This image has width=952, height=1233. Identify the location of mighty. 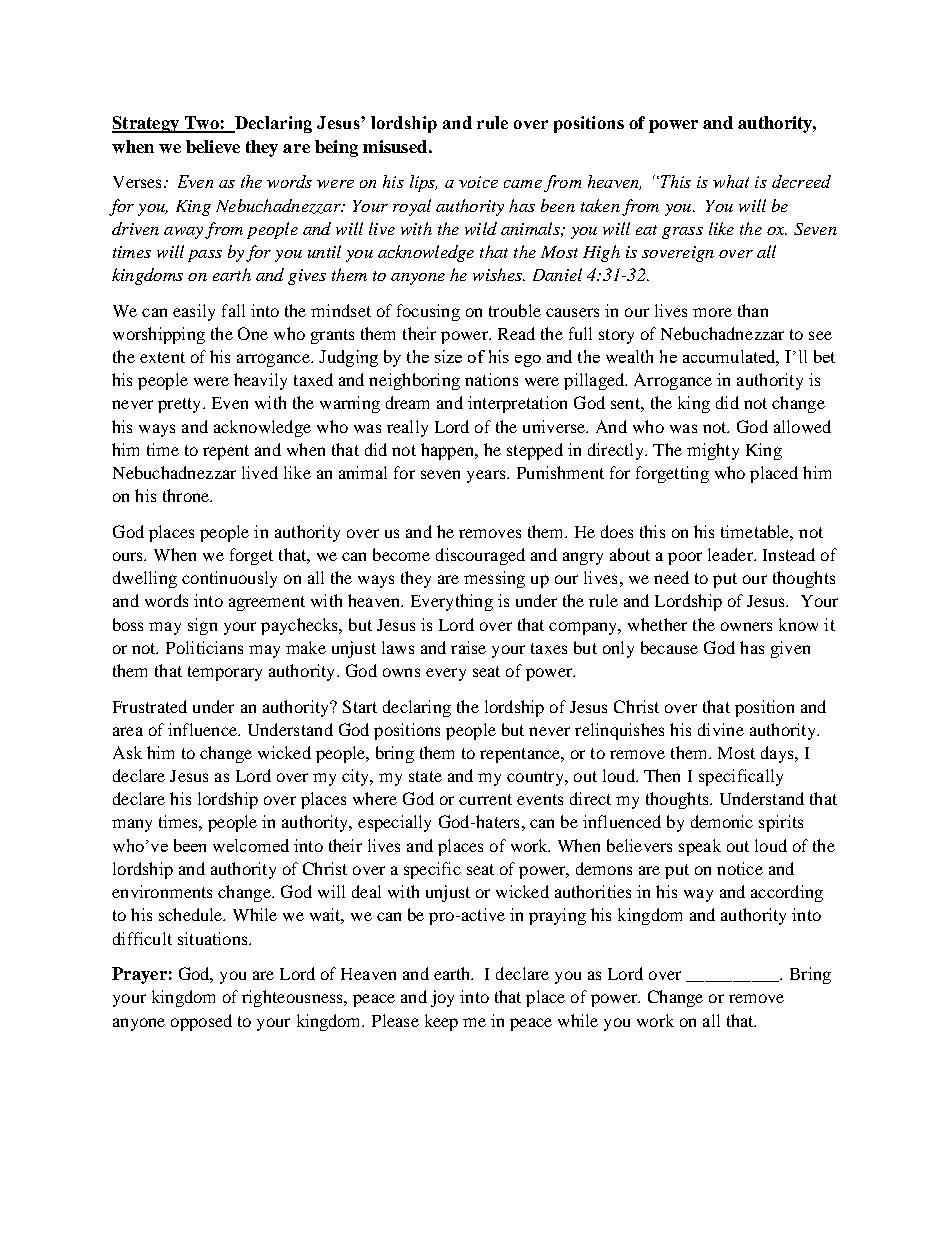
(713, 451).
